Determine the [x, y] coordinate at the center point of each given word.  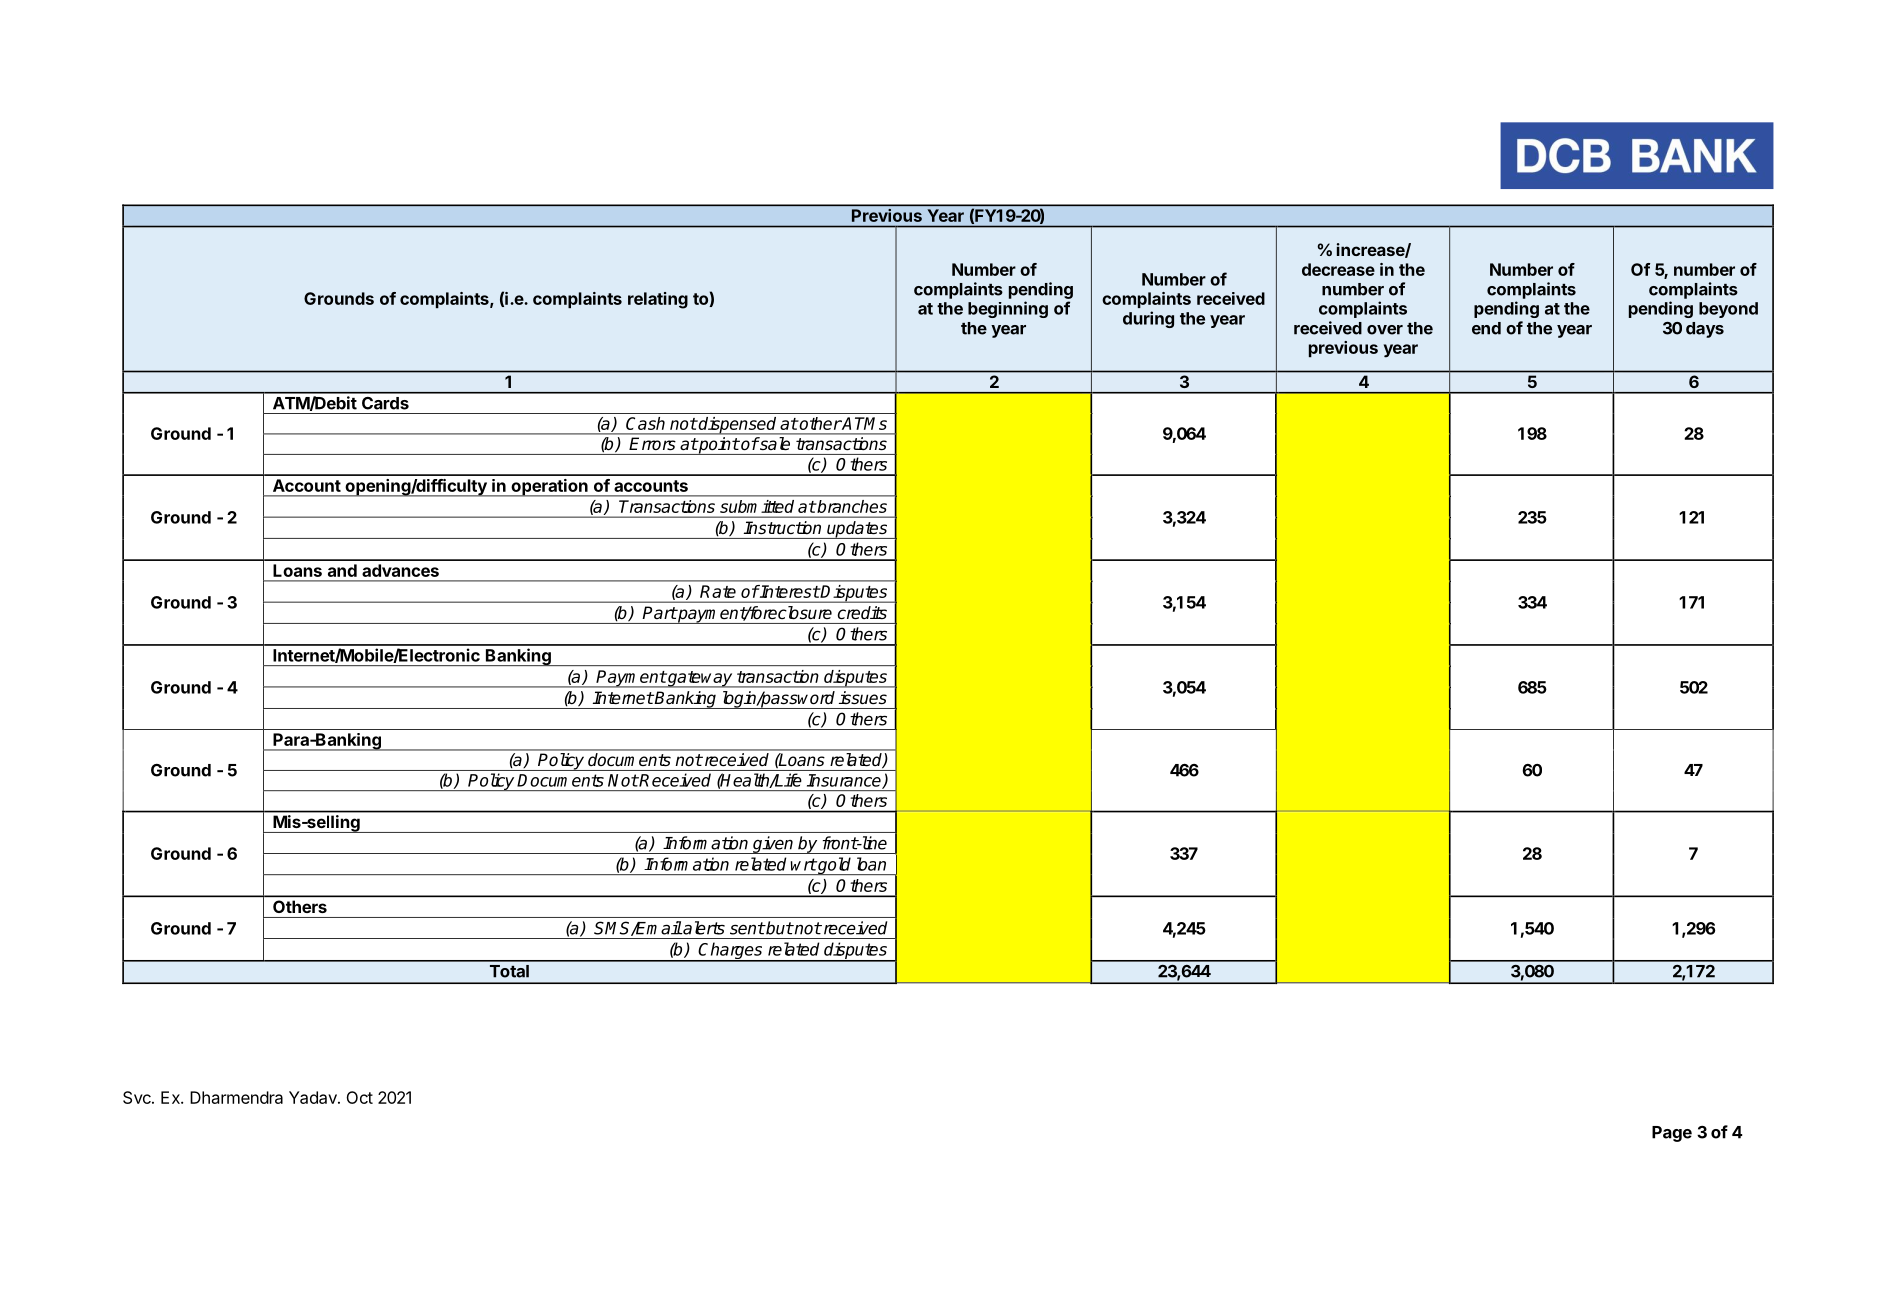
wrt [804, 864]
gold [835, 866]
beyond [1728, 310]
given [773, 845]
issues [863, 697]
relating [658, 300]
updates [857, 530]
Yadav [314, 1097]
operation [549, 488]
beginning [1008, 309]
